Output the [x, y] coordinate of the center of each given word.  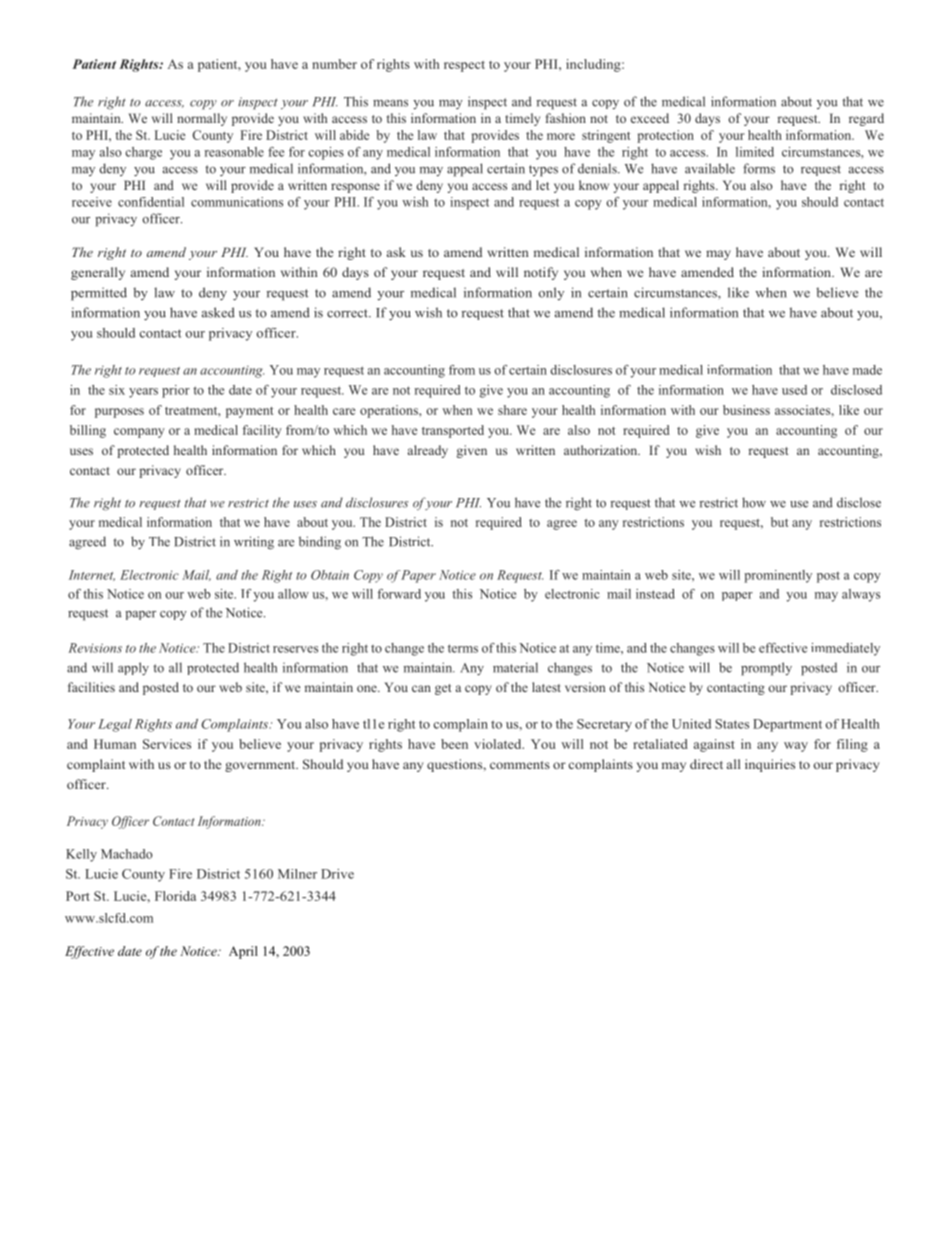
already [428, 451]
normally [202, 119]
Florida [175, 896]
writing [254, 543]
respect [464, 66]
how [754, 502]
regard [866, 119]
